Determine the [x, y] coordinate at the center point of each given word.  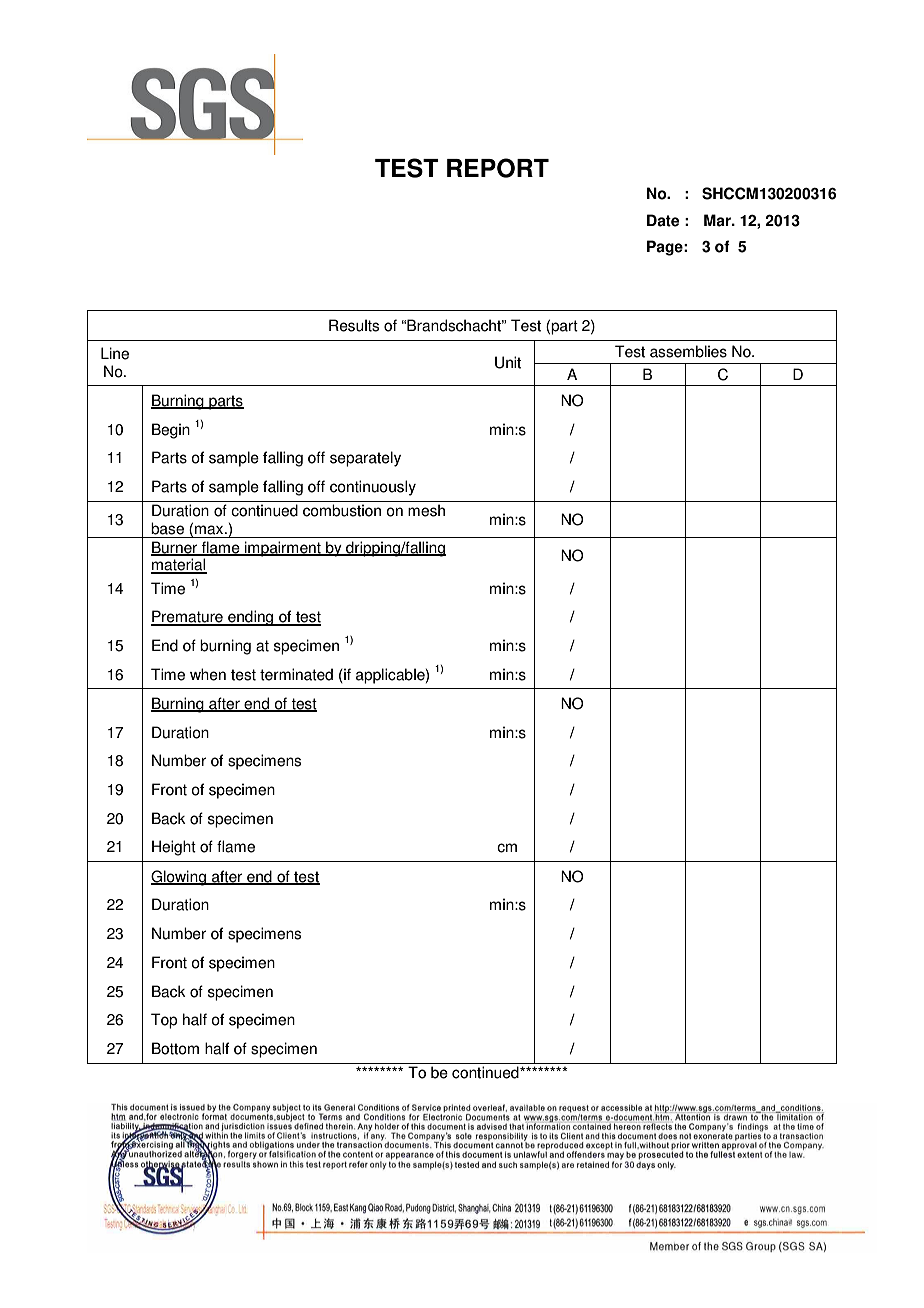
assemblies [688, 351]
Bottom [175, 1048]
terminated [296, 674]
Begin [171, 431]
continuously [373, 488]
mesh [426, 510]
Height [174, 848]
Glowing [179, 878]
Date [663, 220]
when [208, 674]
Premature [188, 617]
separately [365, 459]
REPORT [498, 168]
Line [115, 353]
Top [164, 1021]
